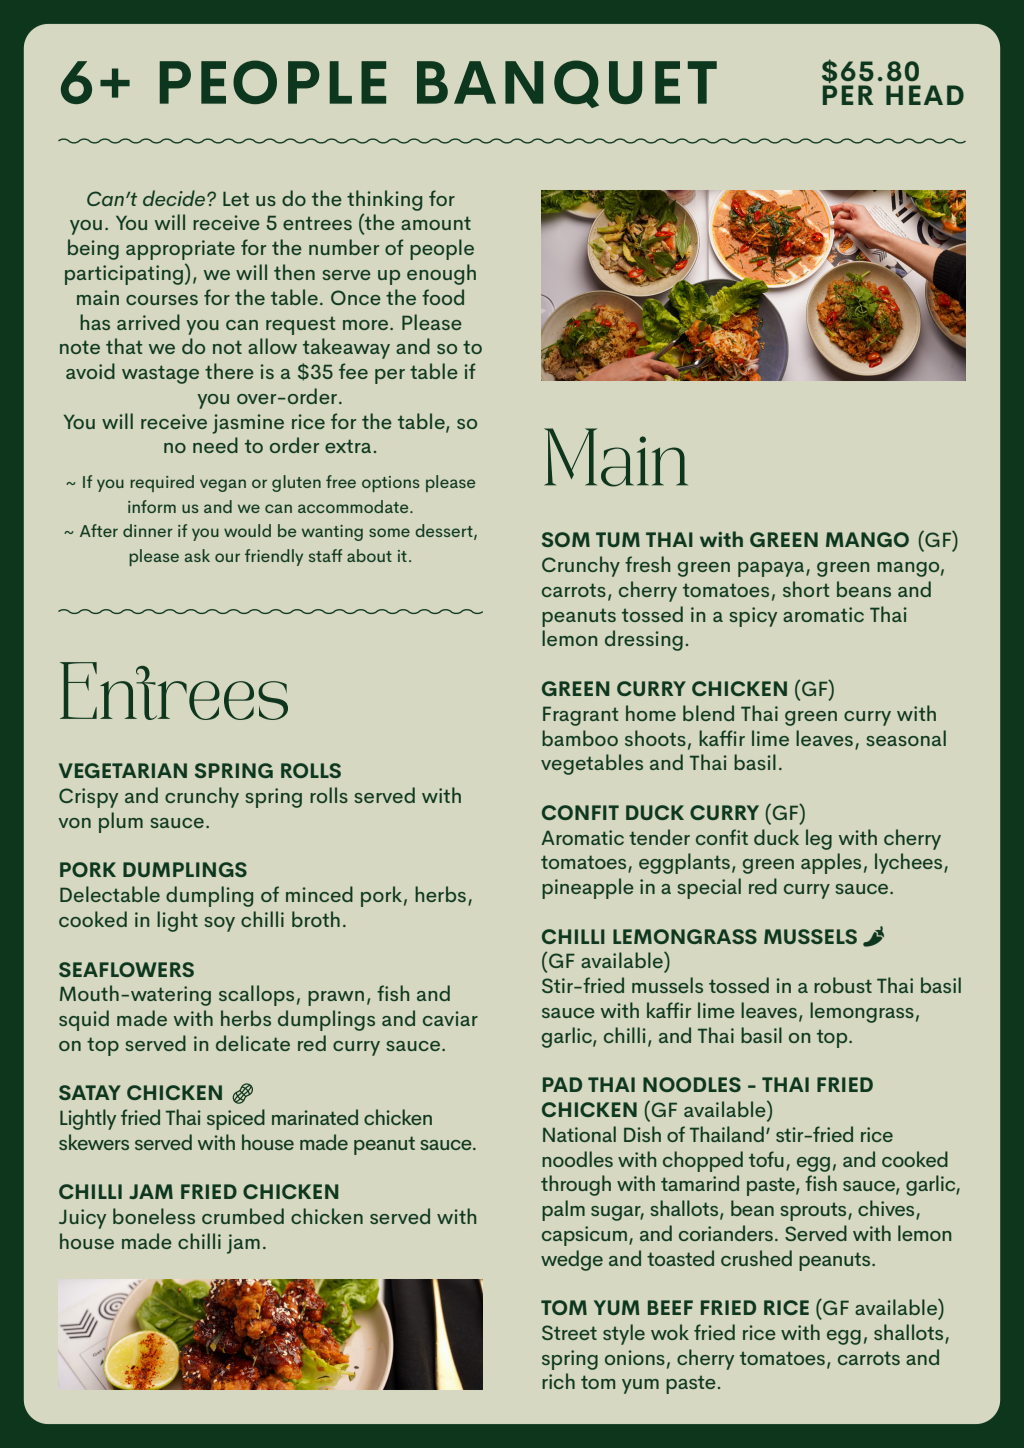 This page has width=1024, height=1448. What do you see at coordinates (906, 738) in the page?
I see `seasonal` at bounding box center [906, 738].
